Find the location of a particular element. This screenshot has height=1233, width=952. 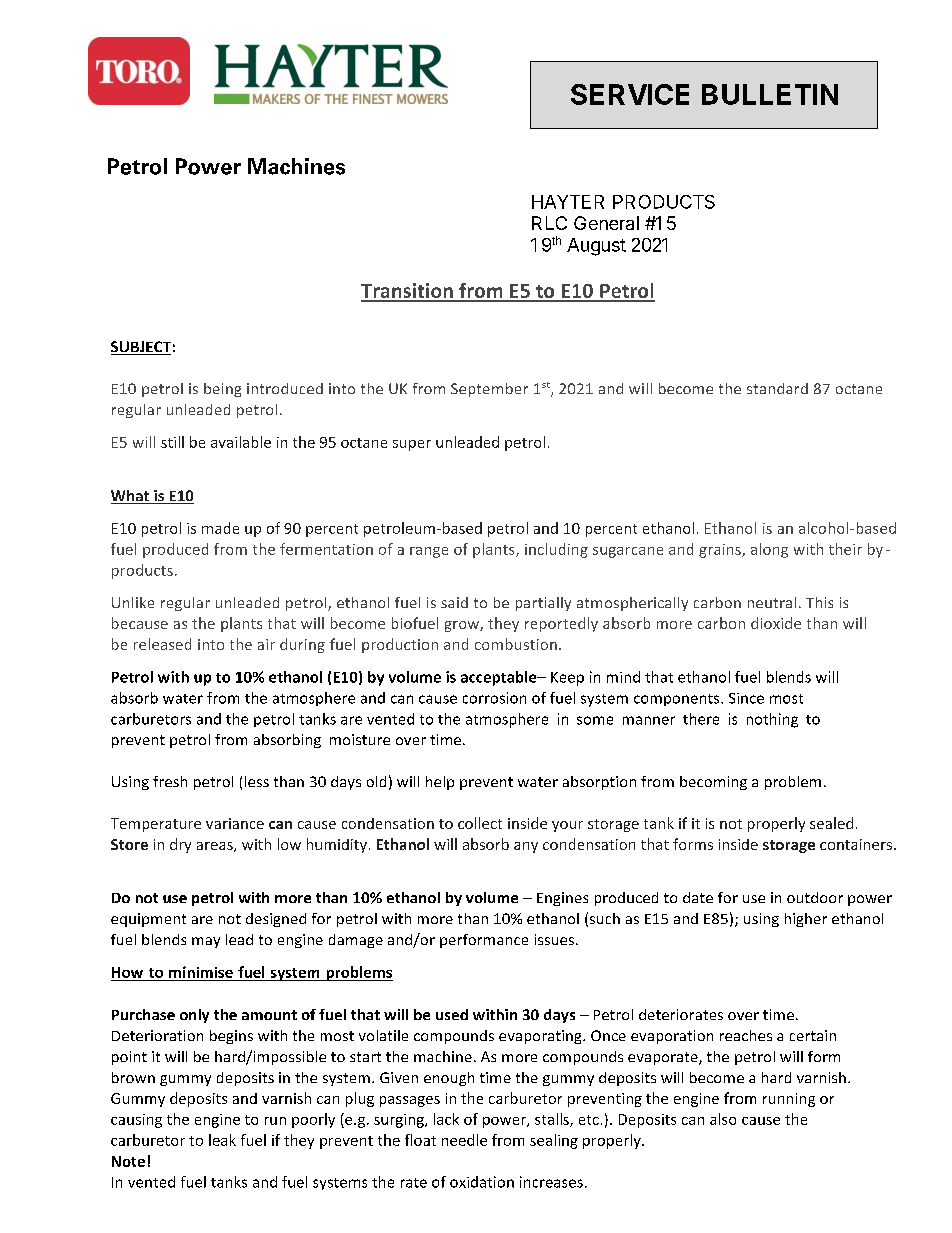

along is located at coordinates (769, 550).
